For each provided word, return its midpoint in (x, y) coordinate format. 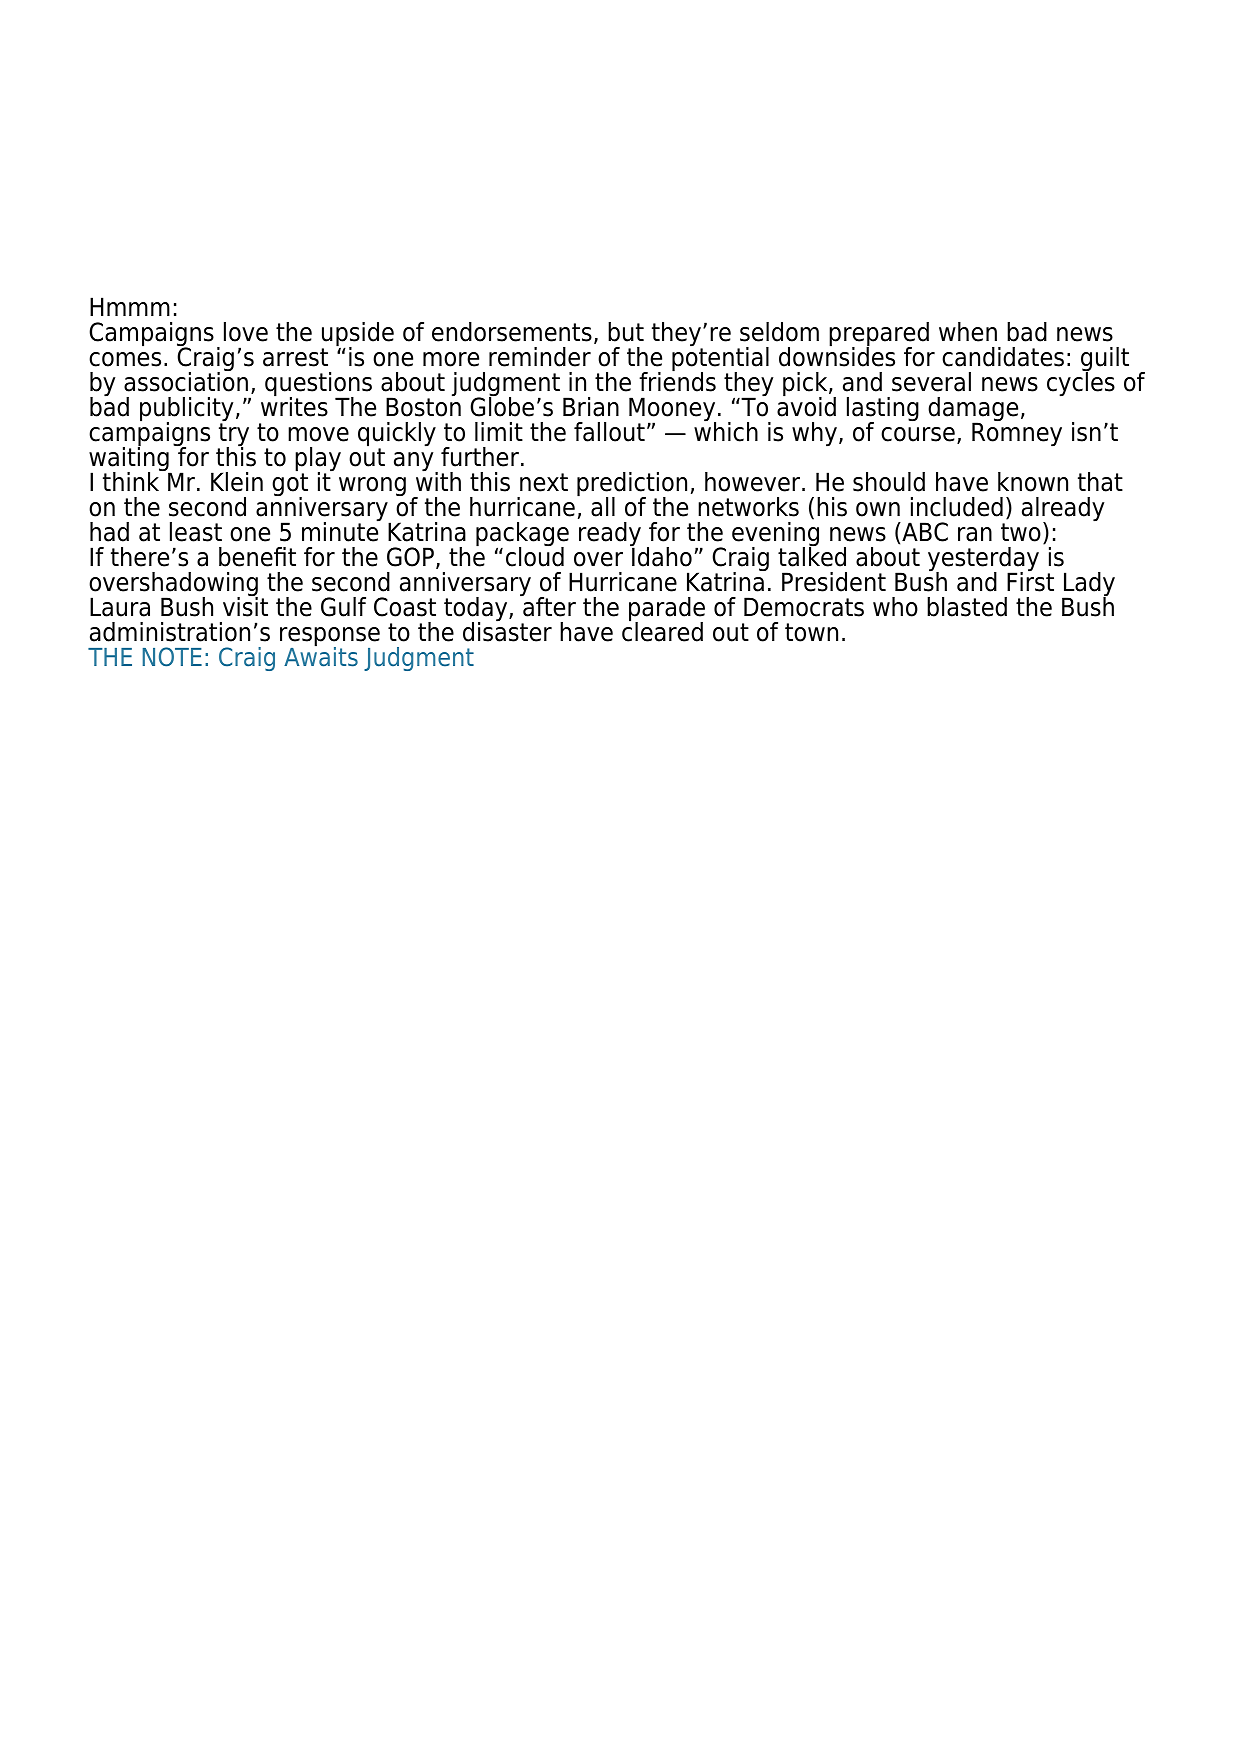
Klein (237, 482)
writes (294, 406)
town (811, 632)
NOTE (172, 657)
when (968, 332)
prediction (632, 485)
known (1033, 482)
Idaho (661, 556)
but (626, 332)
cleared (662, 631)
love (246, 332)
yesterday (983, 560)
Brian (591, 407)
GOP (410, 557)
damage (973, 410)
